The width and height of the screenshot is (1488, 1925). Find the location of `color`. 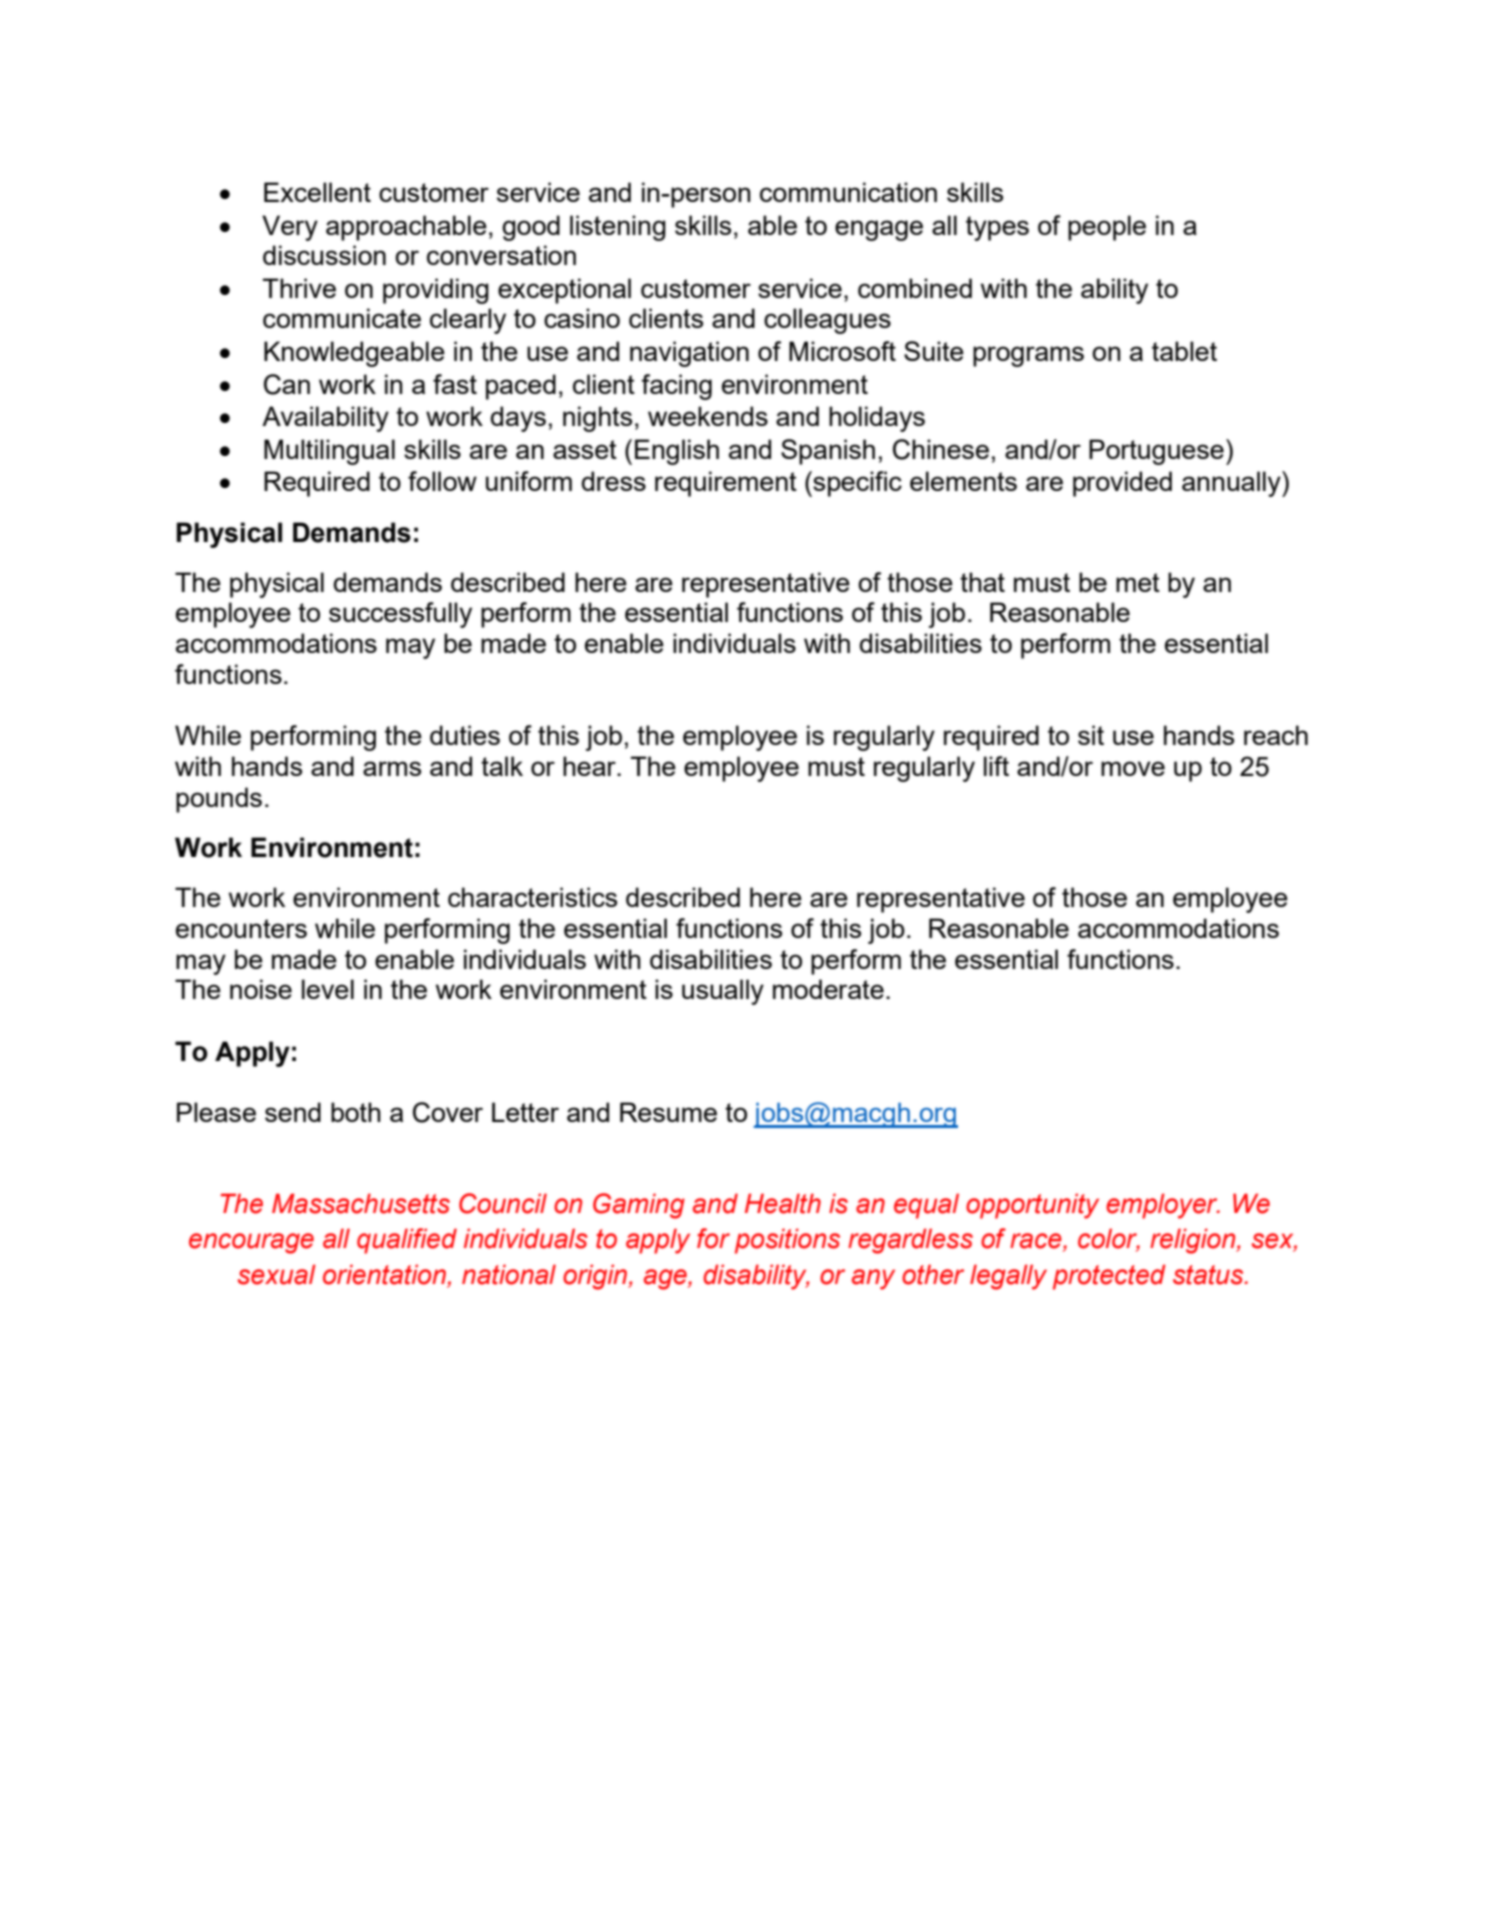

color is located at coordinates (1109, 1239).
